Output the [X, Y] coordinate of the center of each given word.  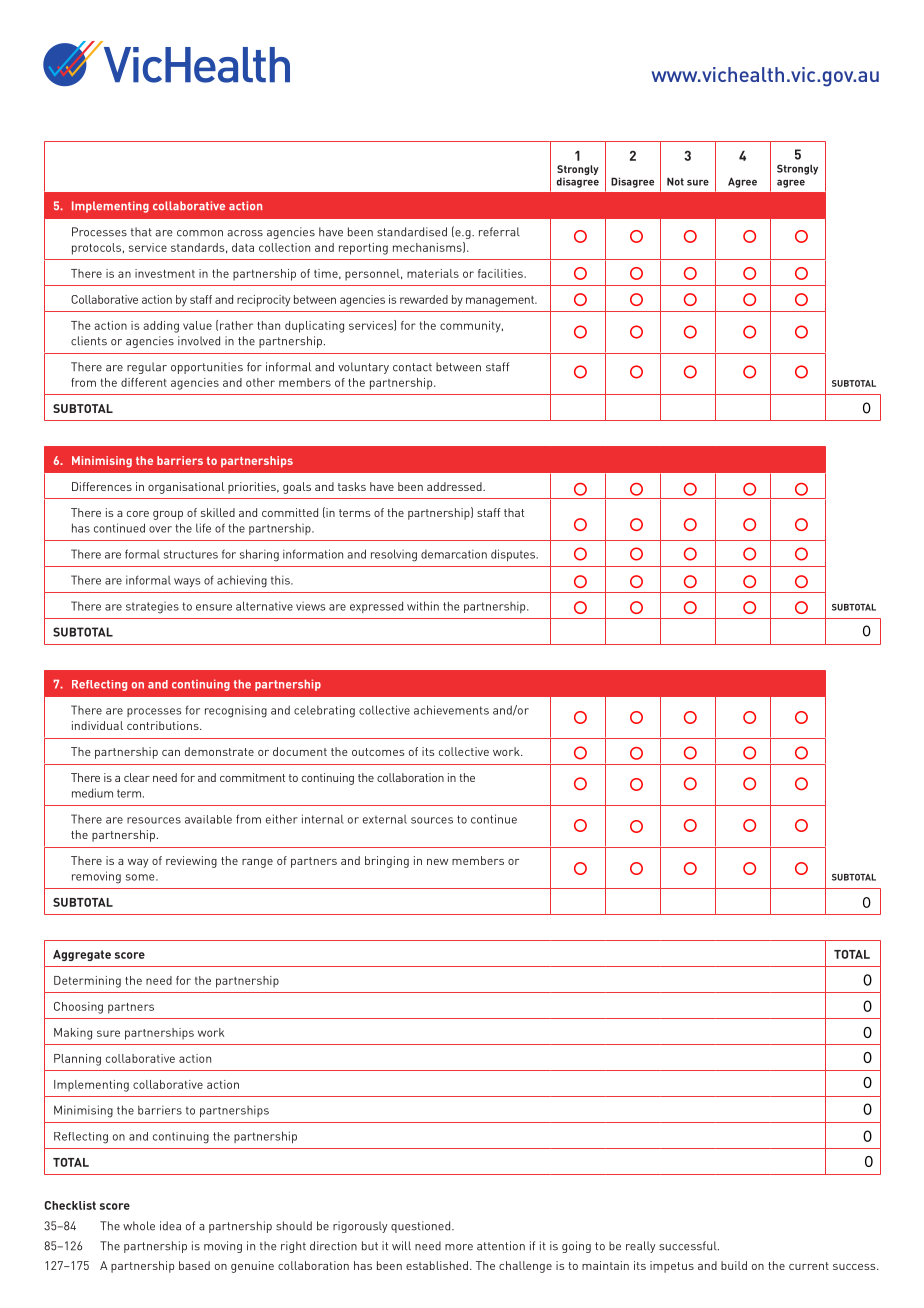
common [200, 233]
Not [675, 181]
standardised [412, 232]
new [437, 862]
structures [191, 554]
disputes [514, 555]
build [734, 1265]
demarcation [454, 554]
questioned [422, 1227]
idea [170, 1226]
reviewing [191, 862]
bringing [387, 862]
